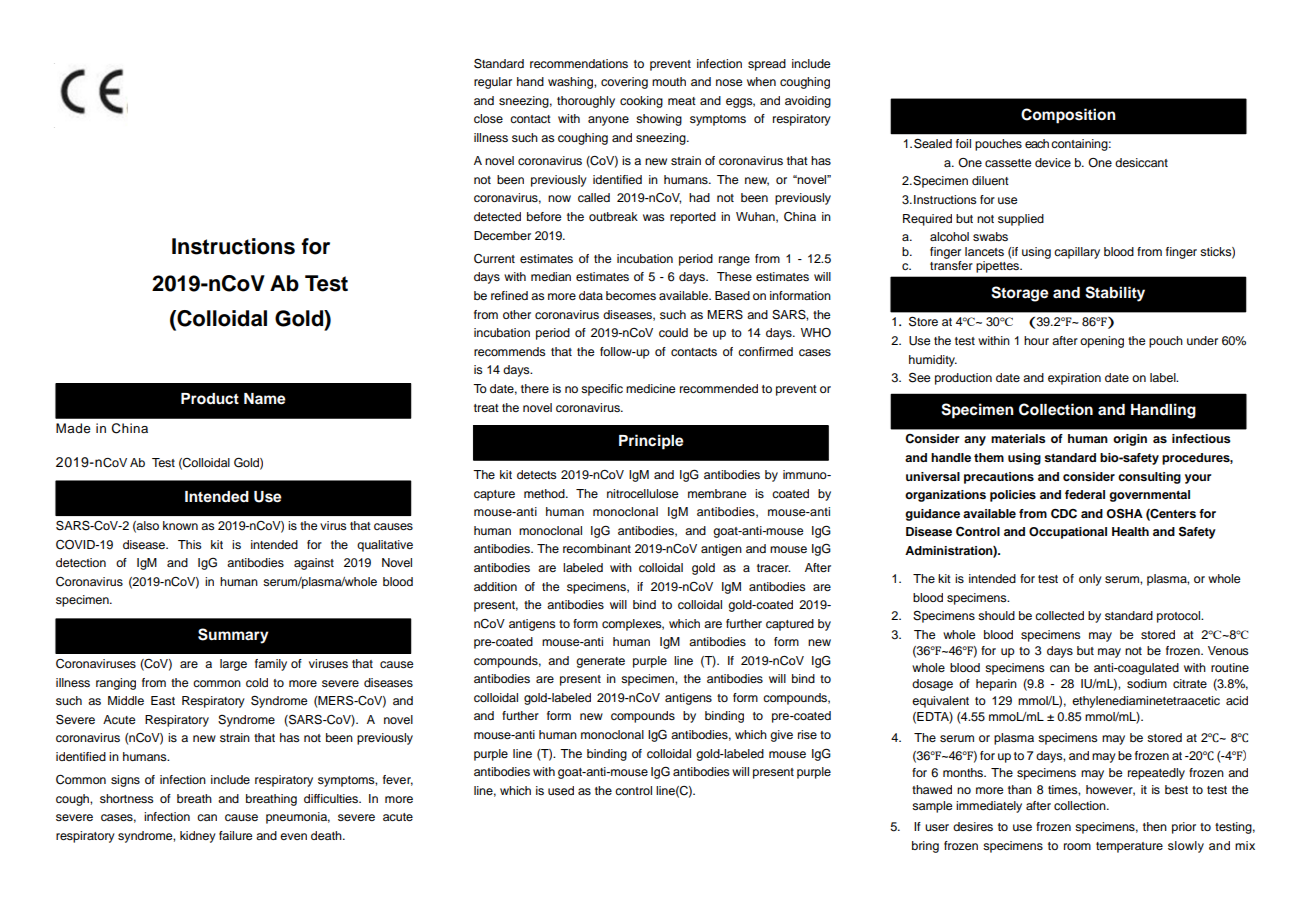  What do you see at coordinates (493, 83) in the screenshot?
I see `regular` at bounding box center [493, 83].
